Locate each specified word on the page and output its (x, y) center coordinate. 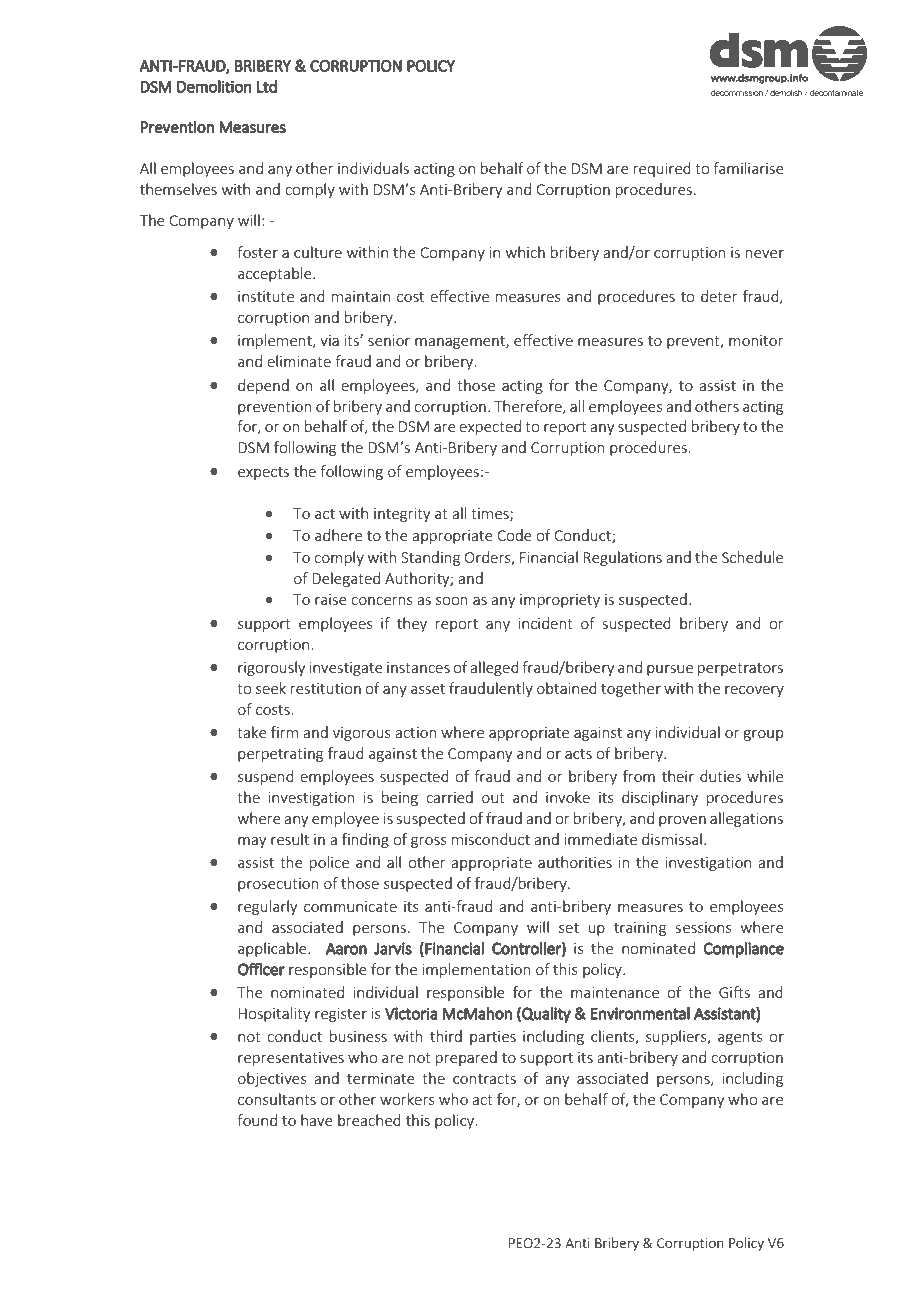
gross (429, 842)
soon (452, 601)
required (662, 169)
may (252, 842)
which (525, 252)
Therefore (529, 407)
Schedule (752, 557)
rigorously (271, 668)
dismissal (672, 839)
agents (740, 1038)
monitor (756, 340)
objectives (272, 1079)
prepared (466, 1058)
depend (263, 386)
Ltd (267, 86)
